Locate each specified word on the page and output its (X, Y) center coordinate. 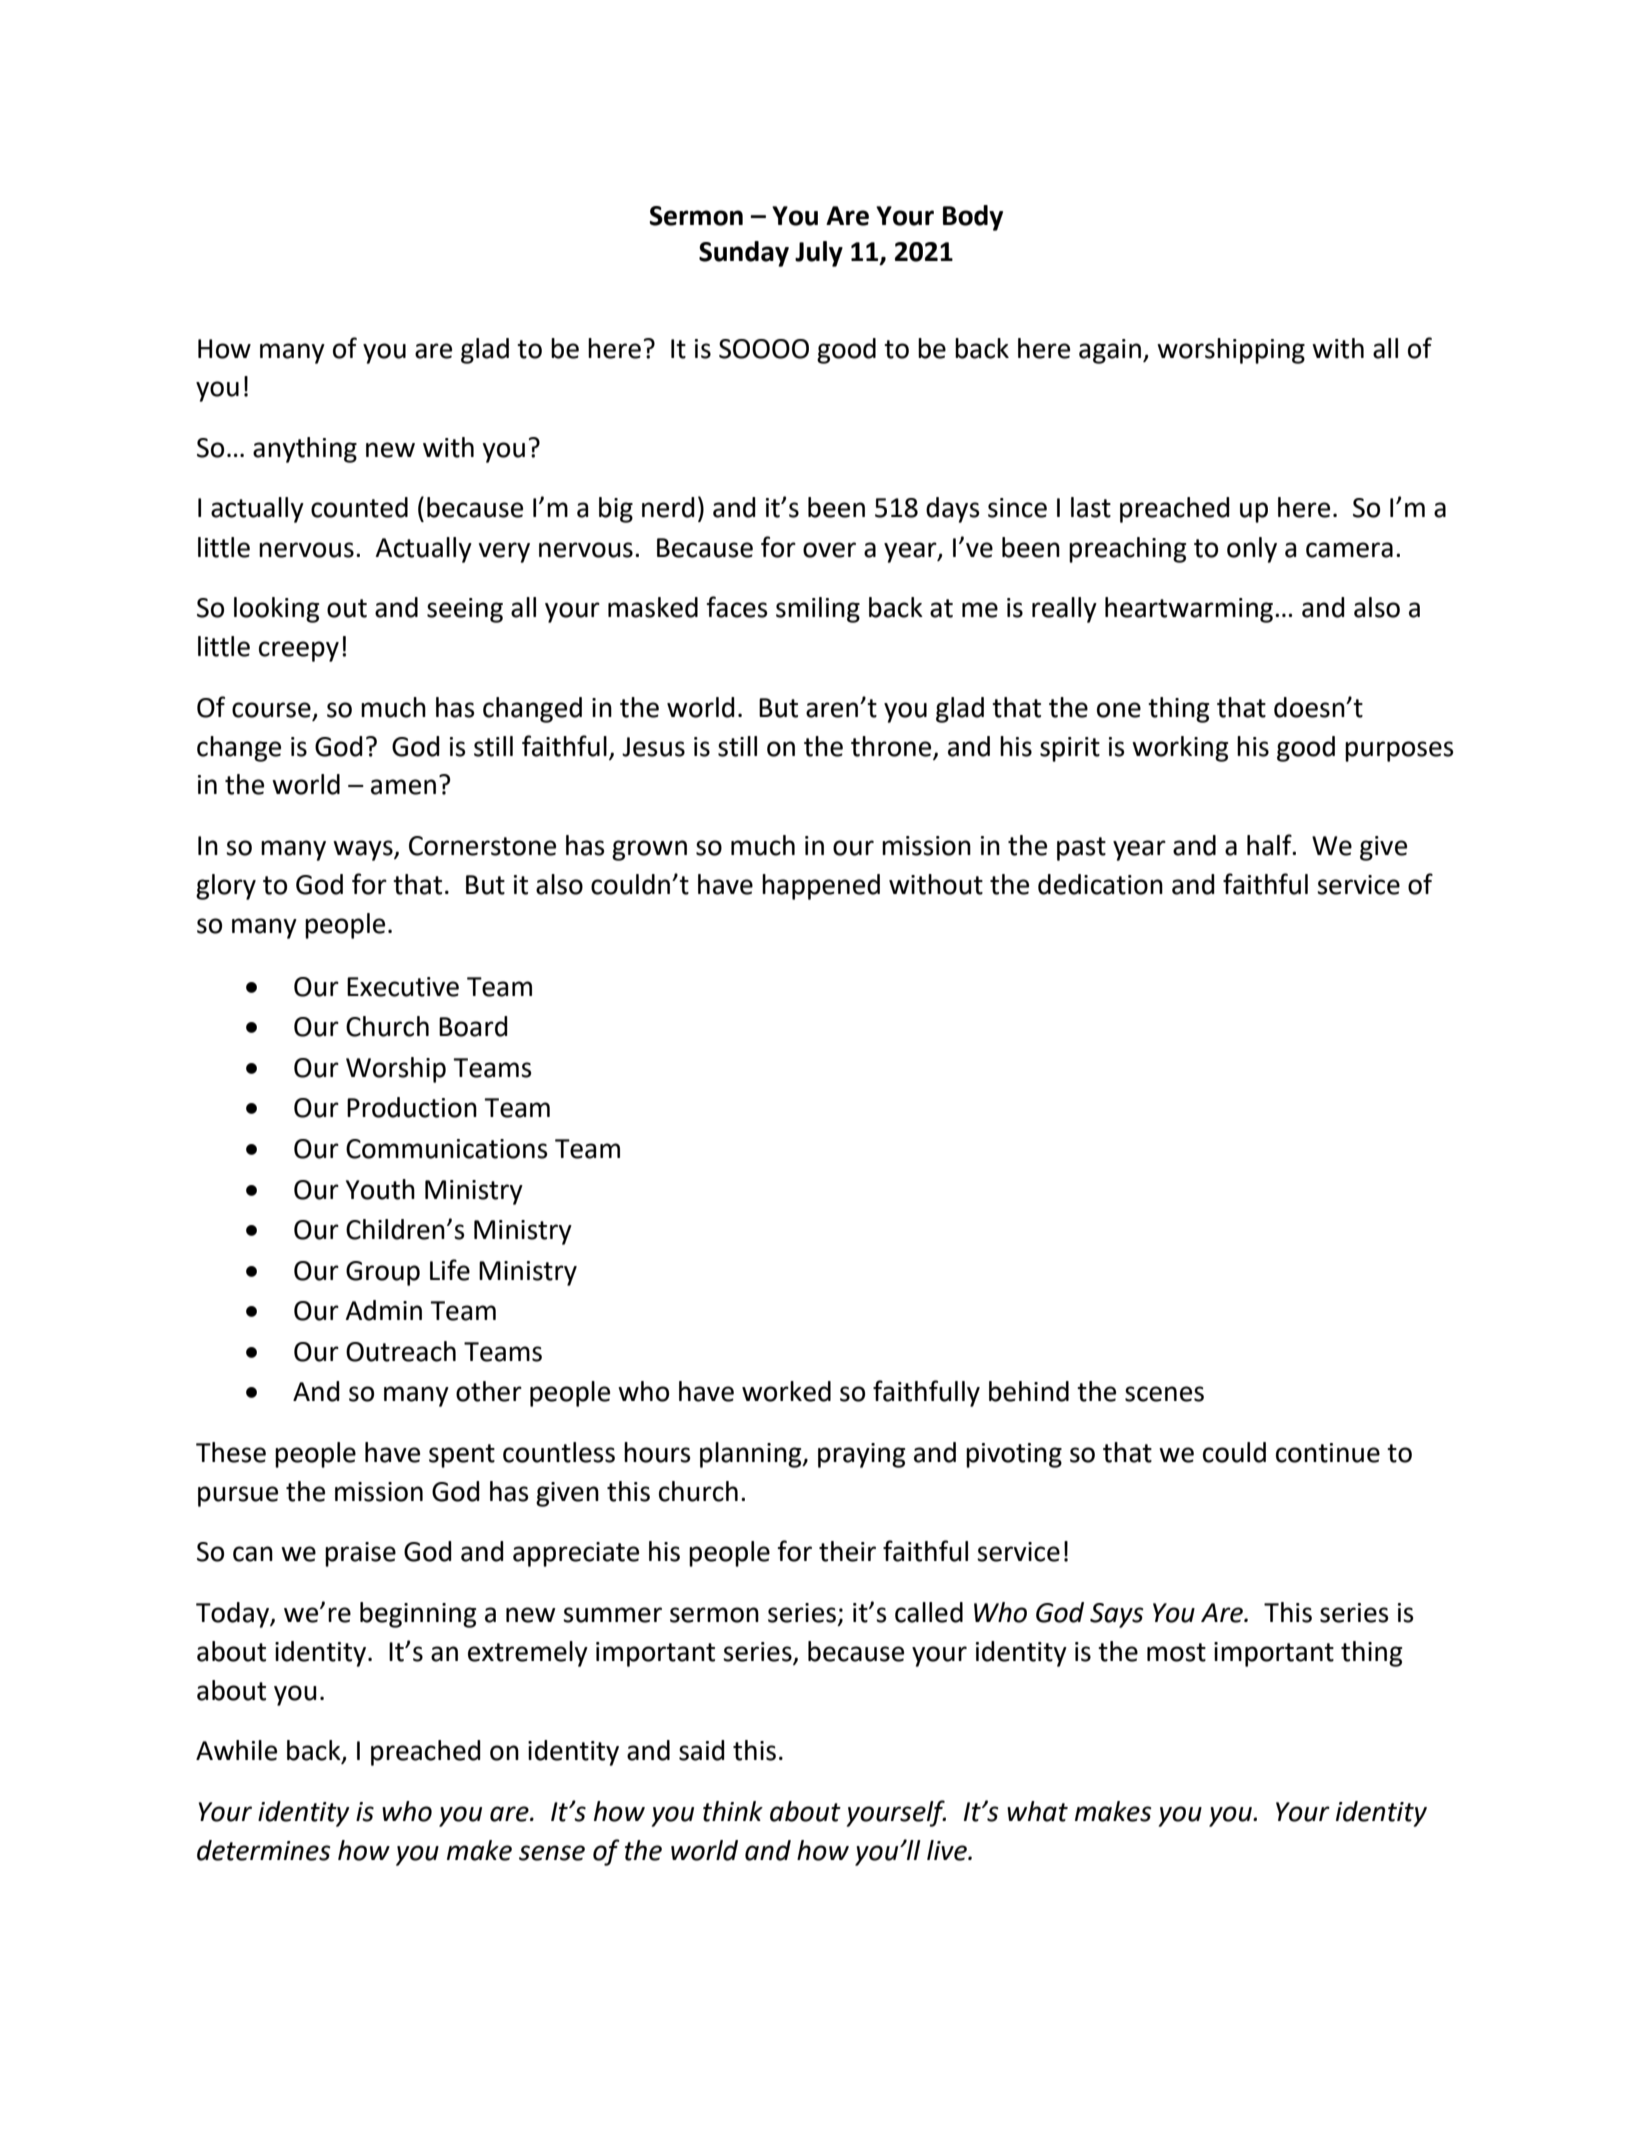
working (1180, 749)
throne (891, 746)
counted (359, 507)
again (1110, 351)
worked (786, 1391)
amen (403, 787)
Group (383, 1273)
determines (264, 1850)
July (819, 254)
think (733, 1811)
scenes (1164, 1394)
